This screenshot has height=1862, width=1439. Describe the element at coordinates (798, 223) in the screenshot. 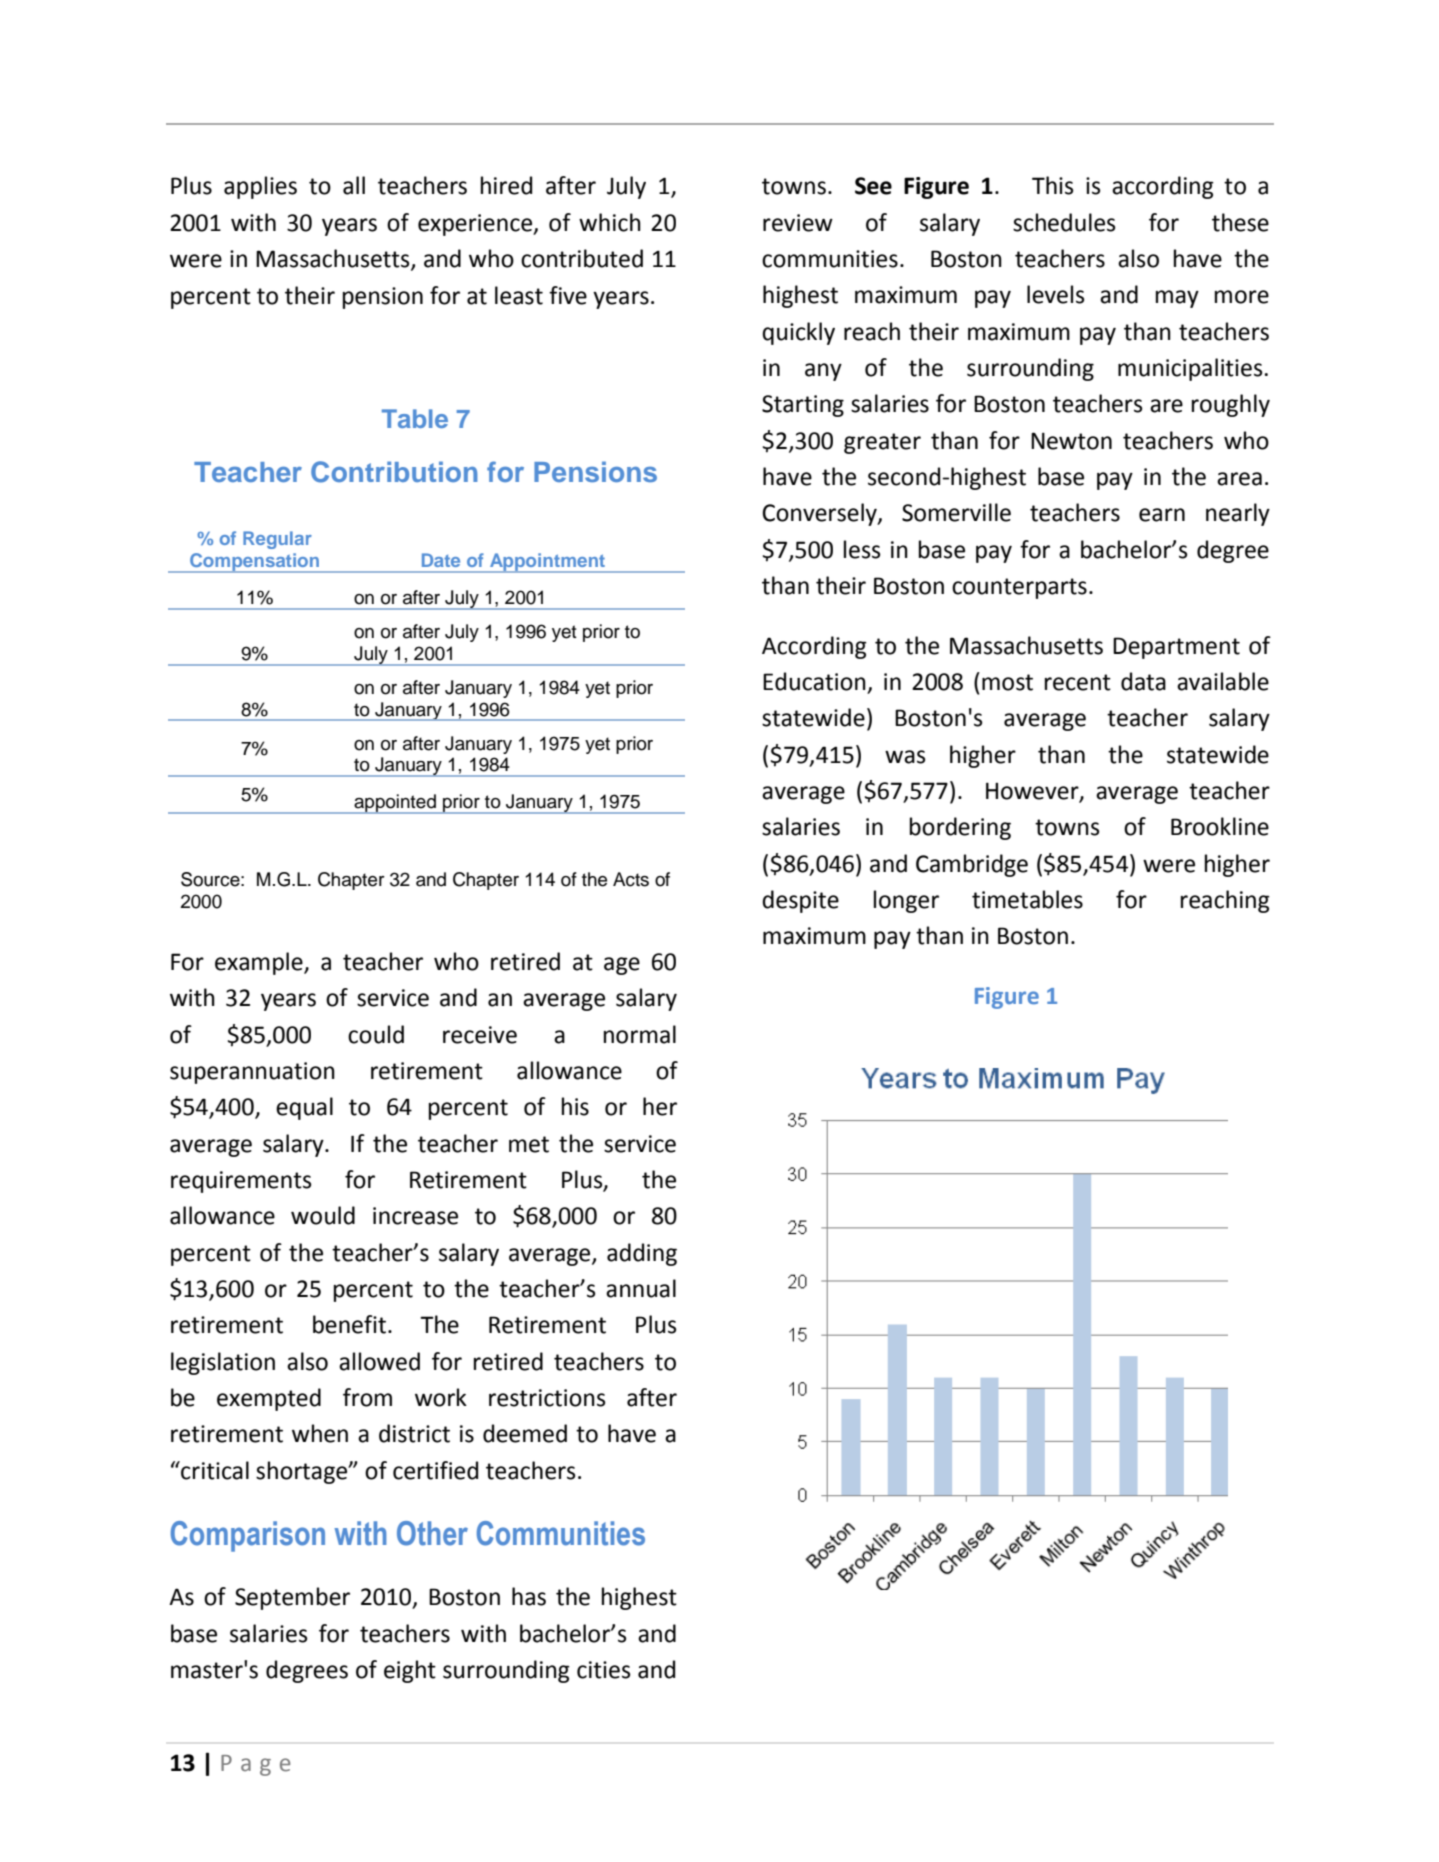

I see `review` at that location.
